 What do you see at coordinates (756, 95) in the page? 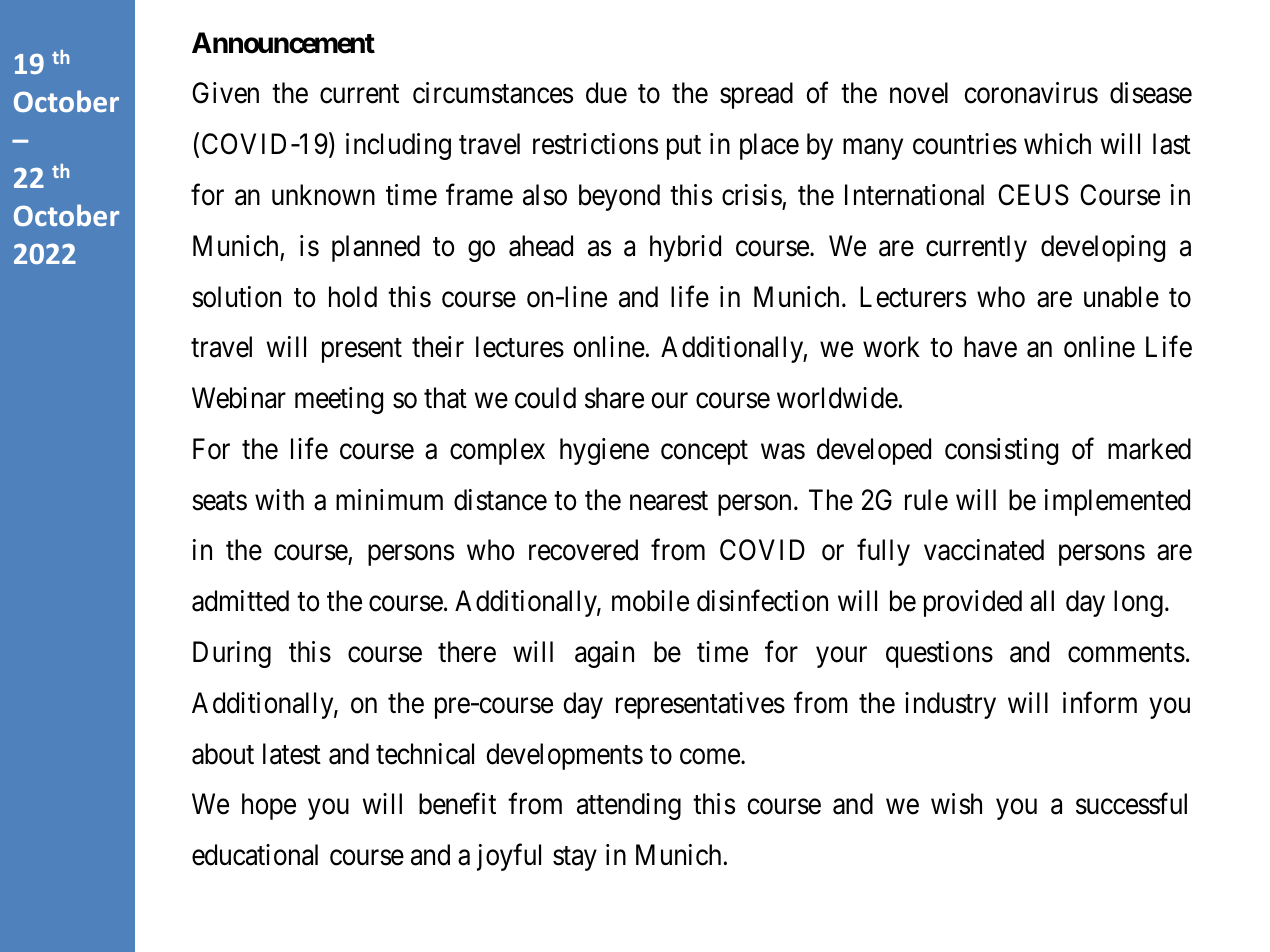
I see `spread` at bounding box center [756, 95].
